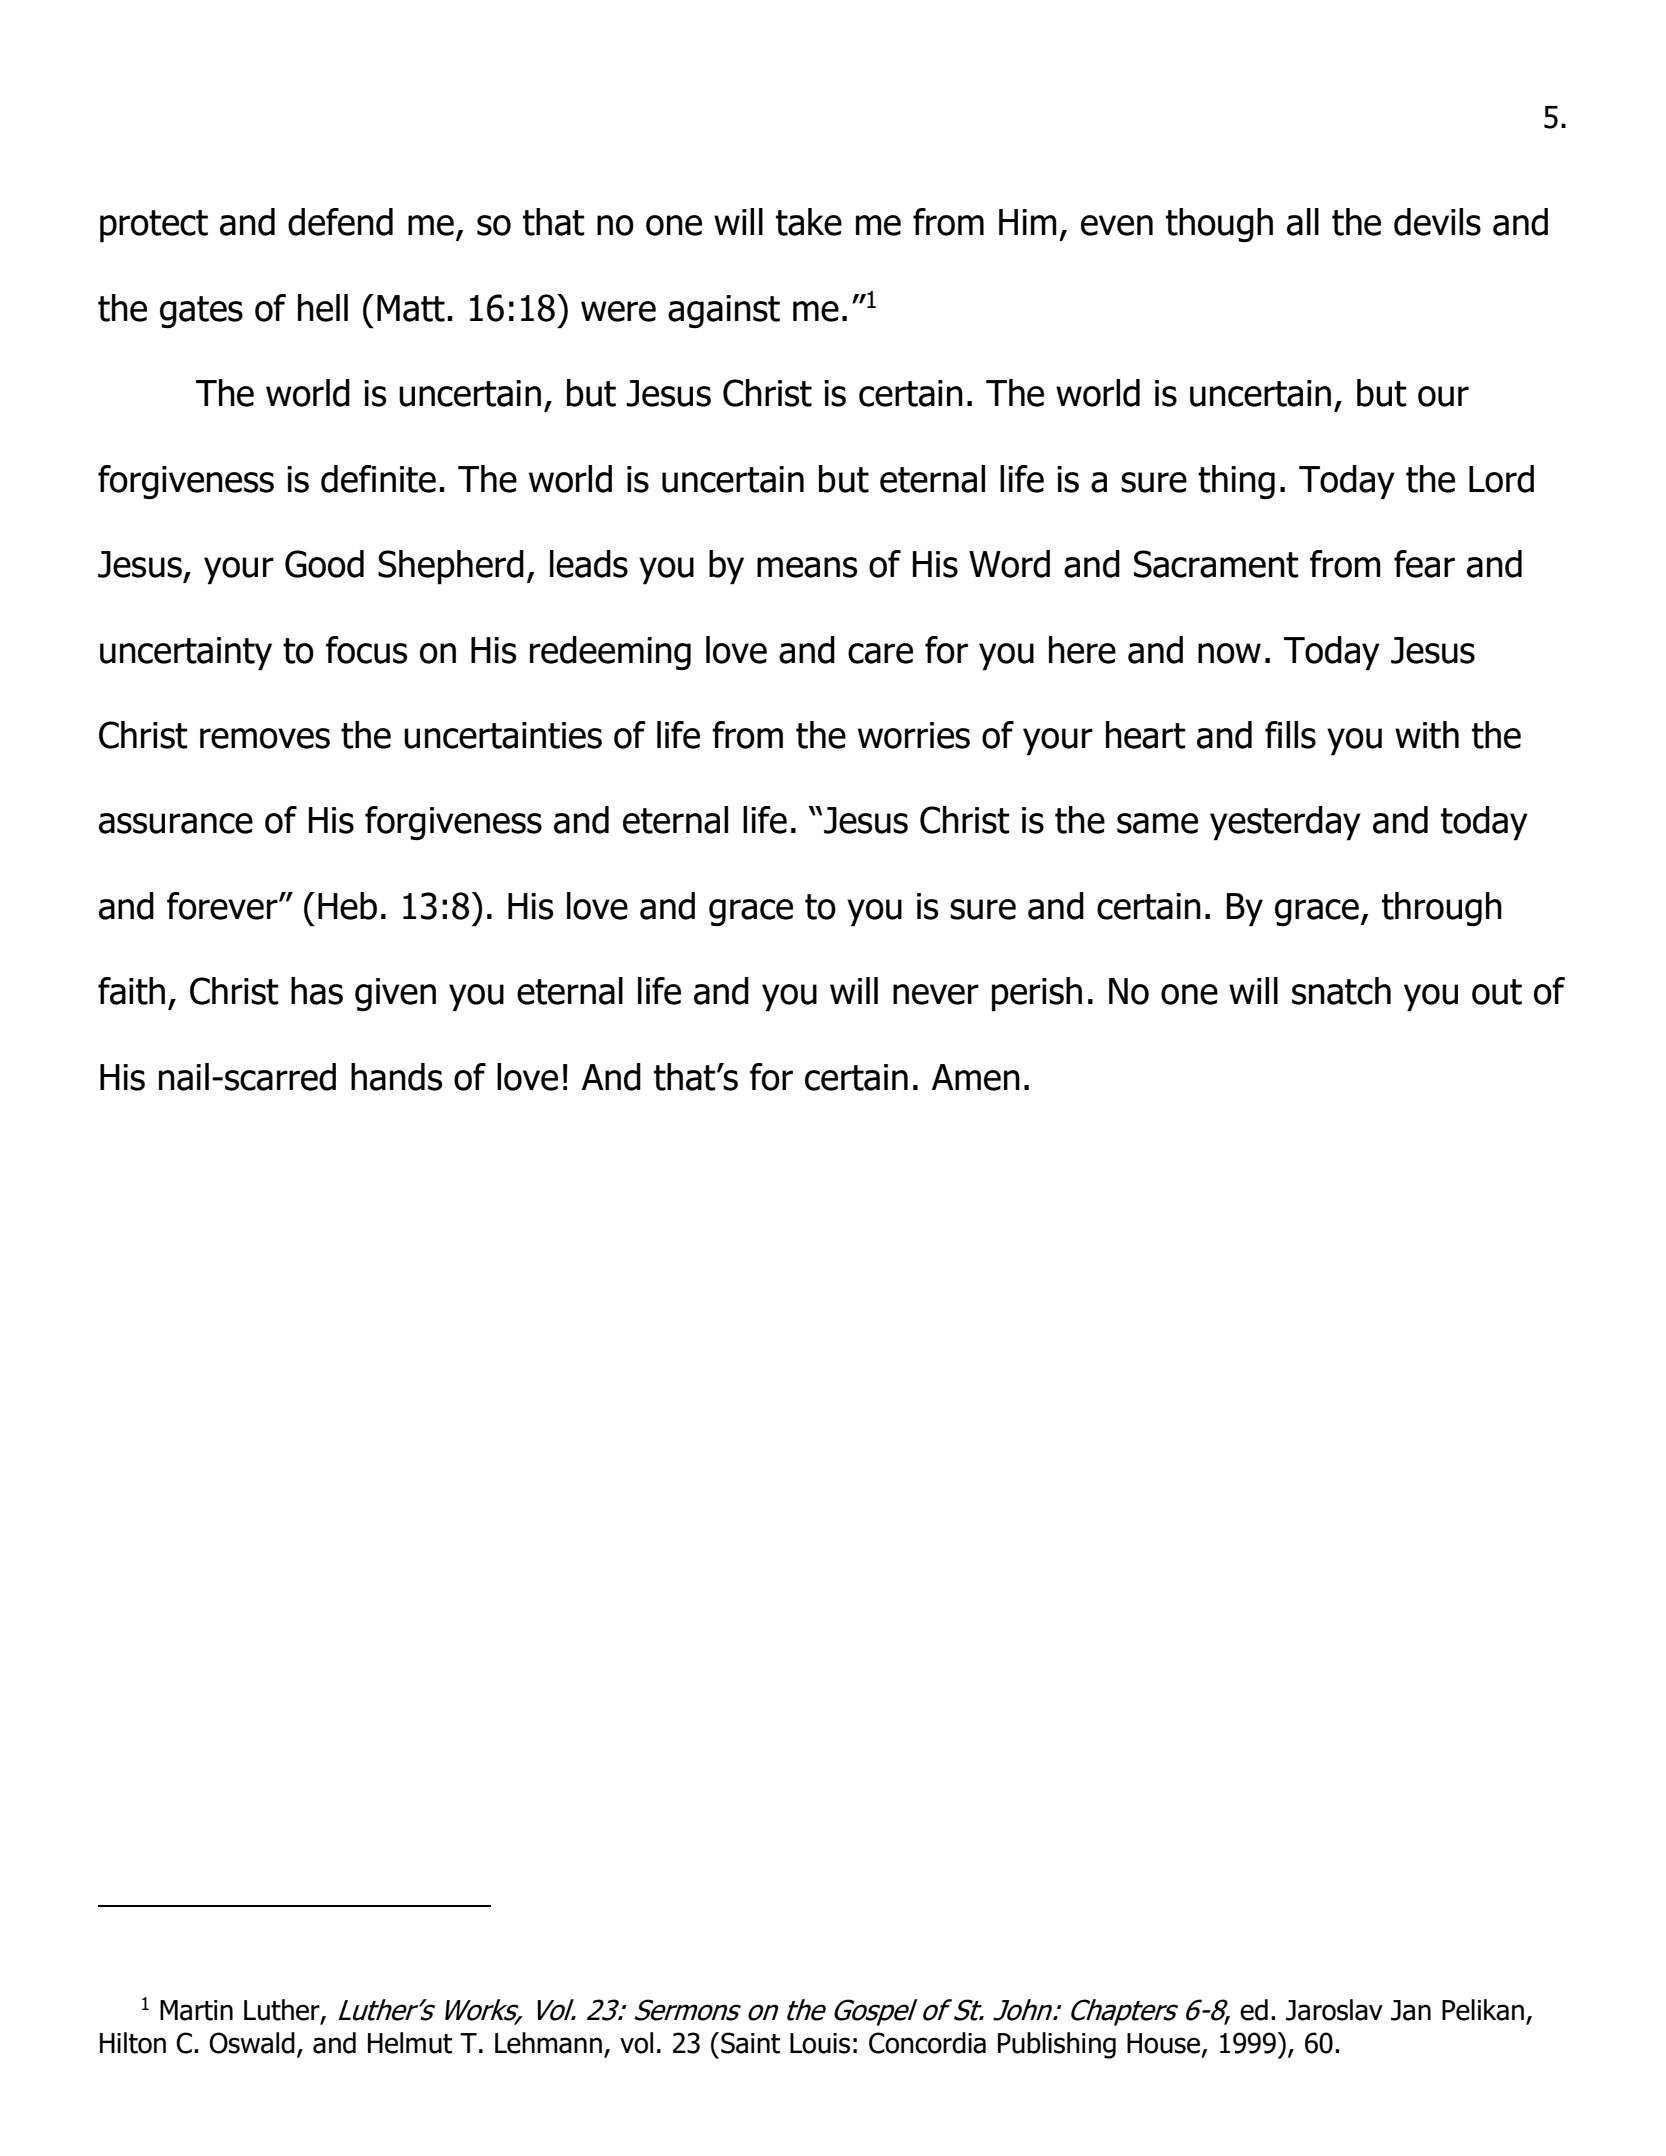 The width and height of the page is (1666, 2156). I want to click on snatch, so click(1341, 991).
